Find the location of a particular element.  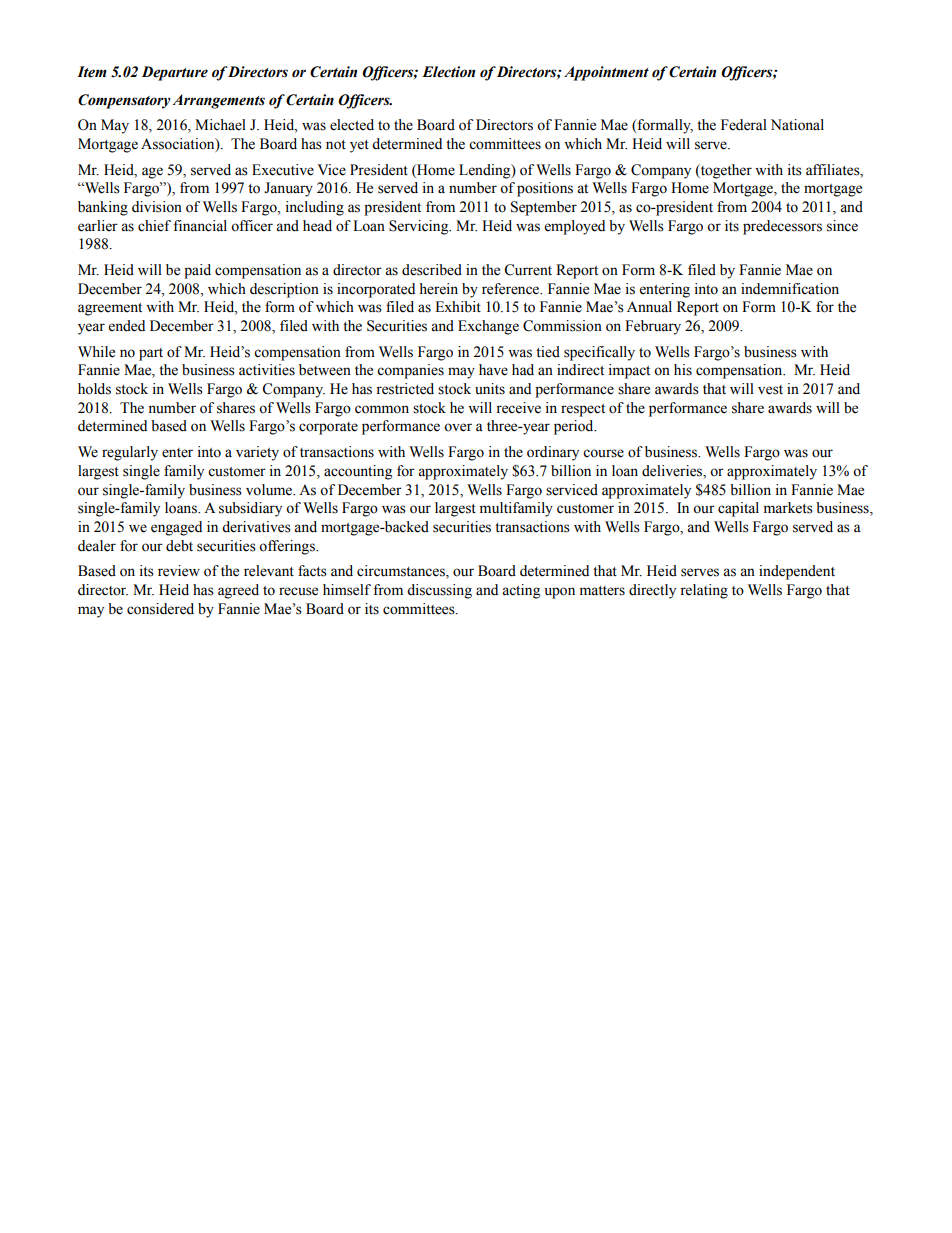

capital is located at coordinates (738, 509).
